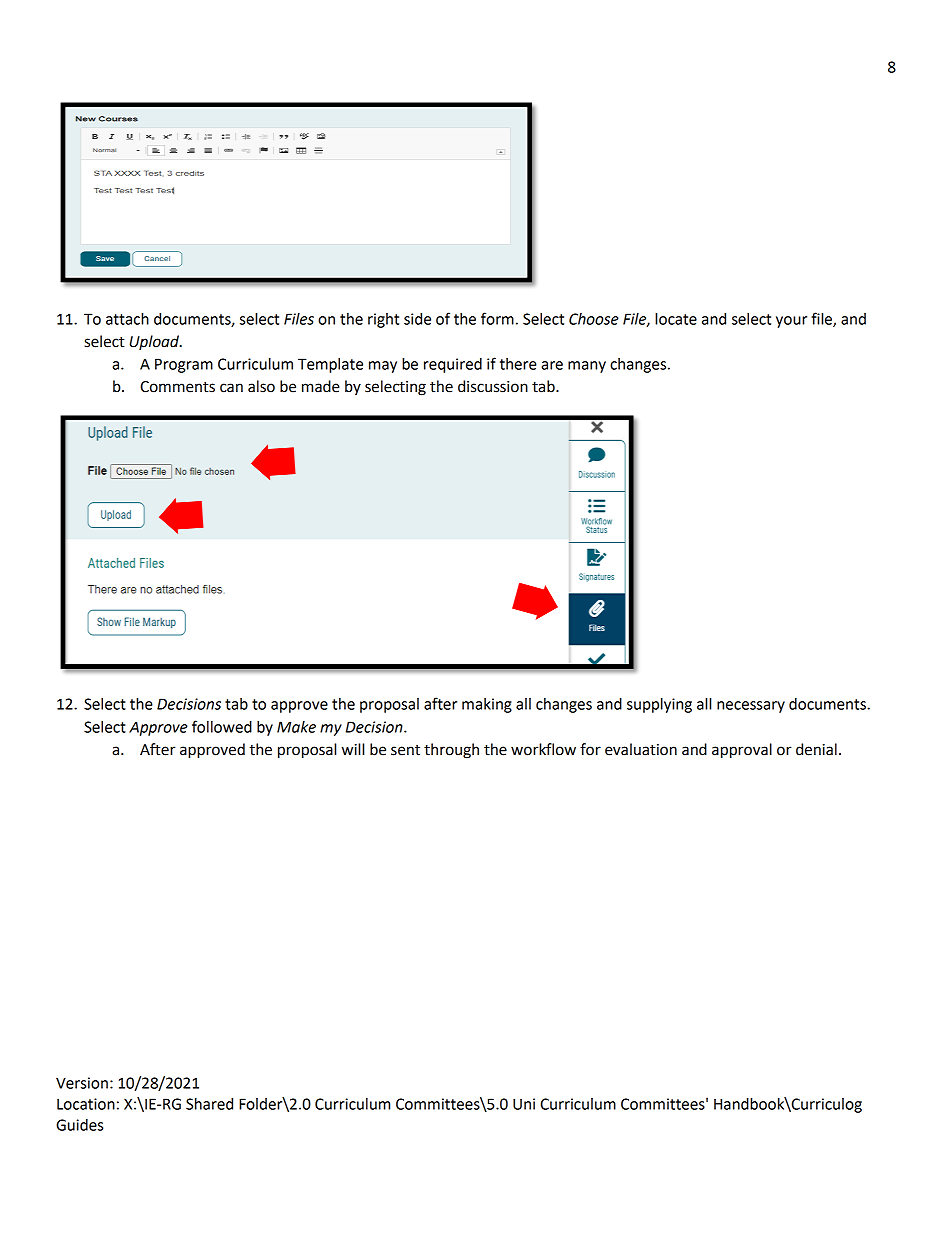 The image size is (952, 1233). I want to click on Comments, so click(177, 387).
